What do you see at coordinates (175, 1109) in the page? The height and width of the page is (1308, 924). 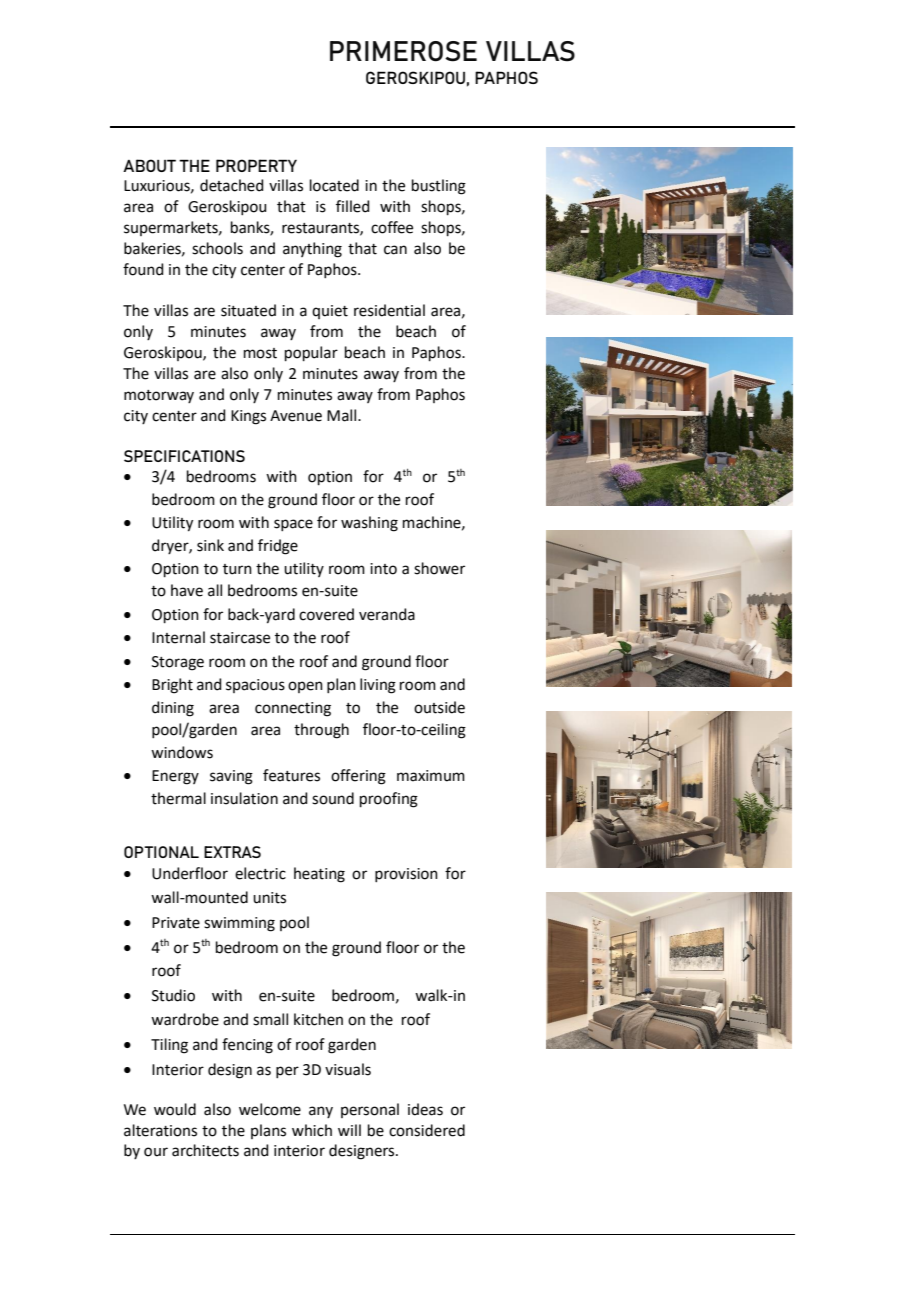 I see `would` at bounding box center [175, 1109].
